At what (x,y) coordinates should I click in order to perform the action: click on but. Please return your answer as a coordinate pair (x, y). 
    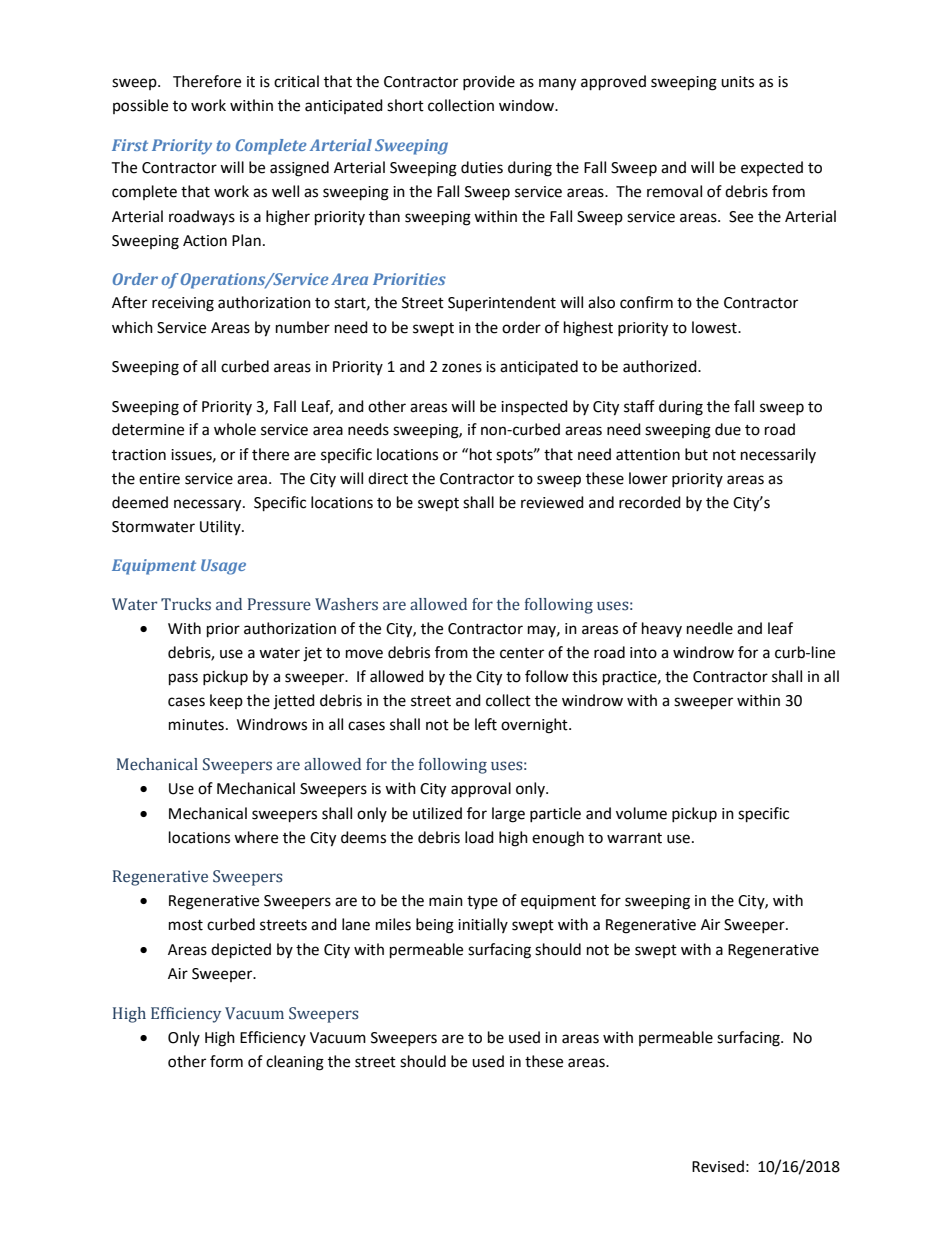
    Looking at the image, I should click on (696, 454).
